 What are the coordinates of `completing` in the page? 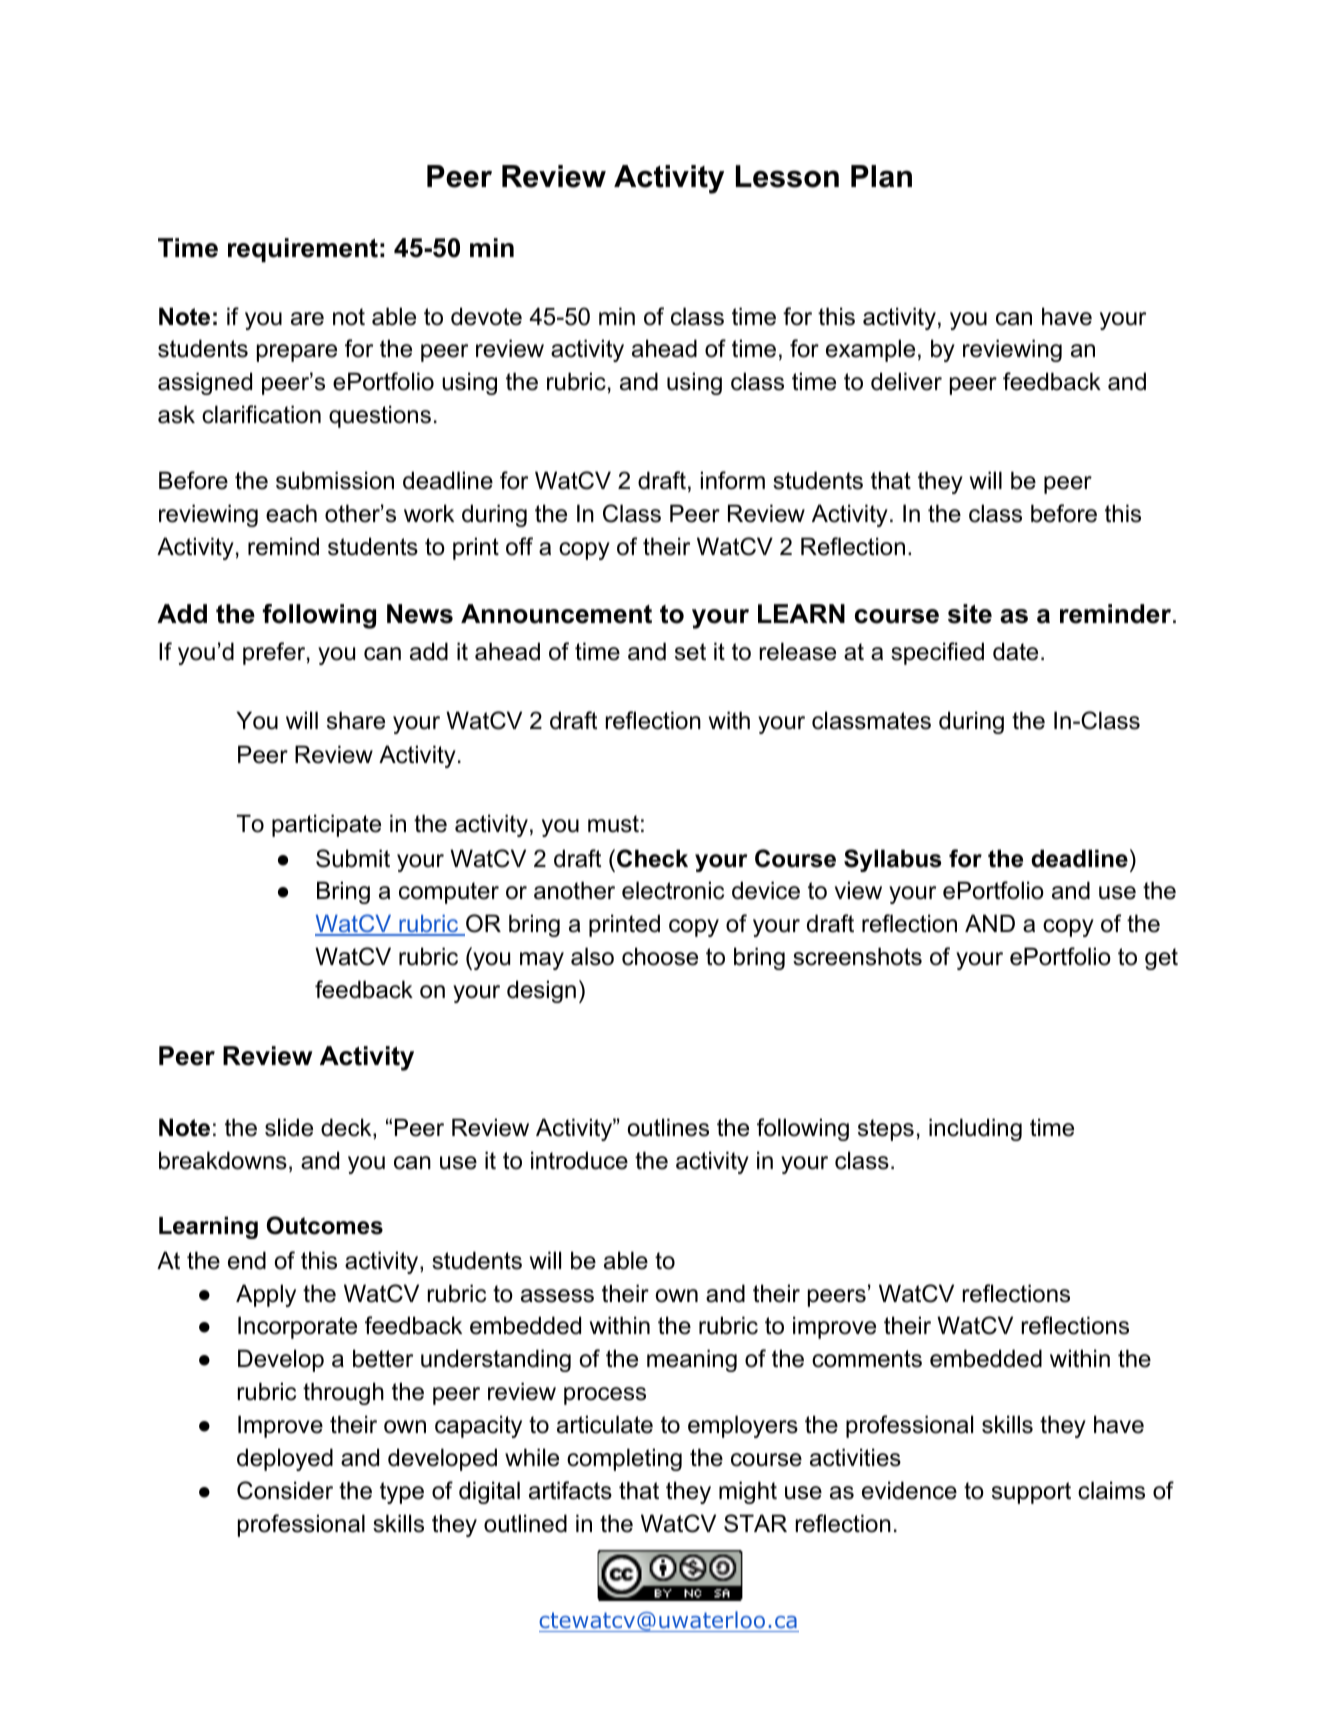 It's located at (624, 1459).
